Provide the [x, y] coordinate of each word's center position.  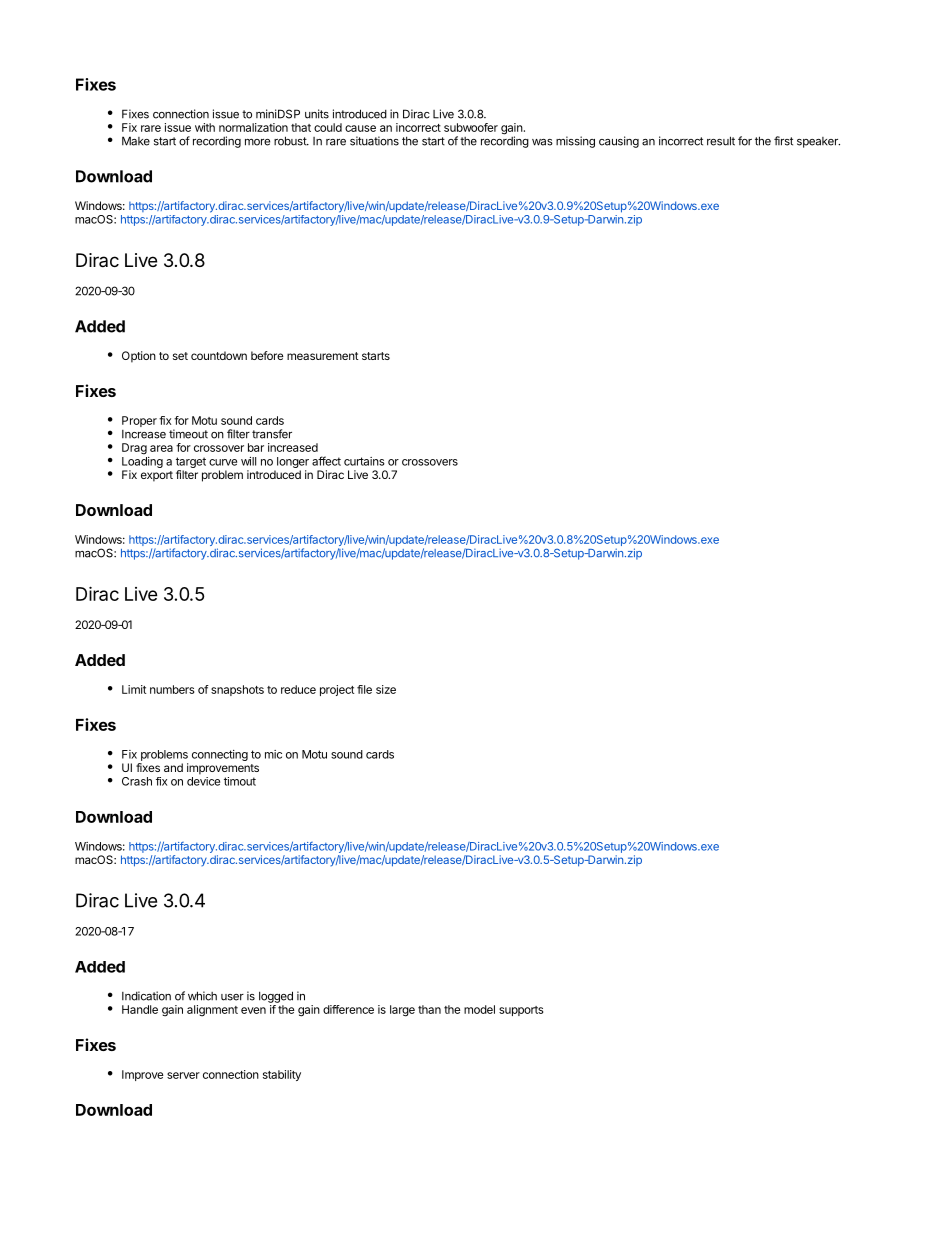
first [783, 141]
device [203, 781]
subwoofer [471, 127]
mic [273, 754]
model [479, 1009]
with [205, 127]
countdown [219, 355]
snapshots [237, 690]
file [364, 689]
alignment [212, 1011]
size [386, 689]
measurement [323, 356]
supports [521, 1011]
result [721, 141]
